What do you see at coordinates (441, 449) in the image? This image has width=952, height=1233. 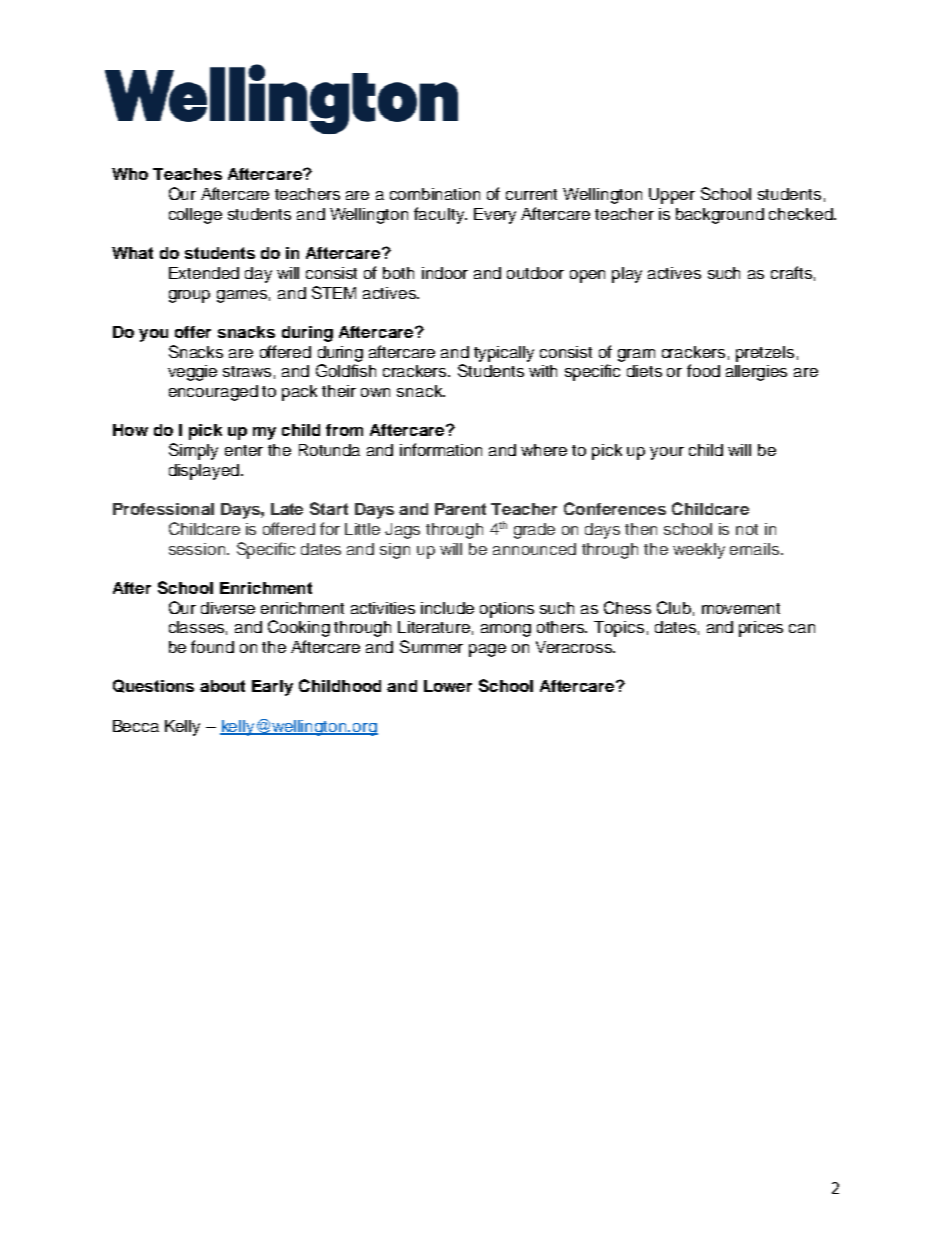 I see `information` at bounding box center [441, 449].
